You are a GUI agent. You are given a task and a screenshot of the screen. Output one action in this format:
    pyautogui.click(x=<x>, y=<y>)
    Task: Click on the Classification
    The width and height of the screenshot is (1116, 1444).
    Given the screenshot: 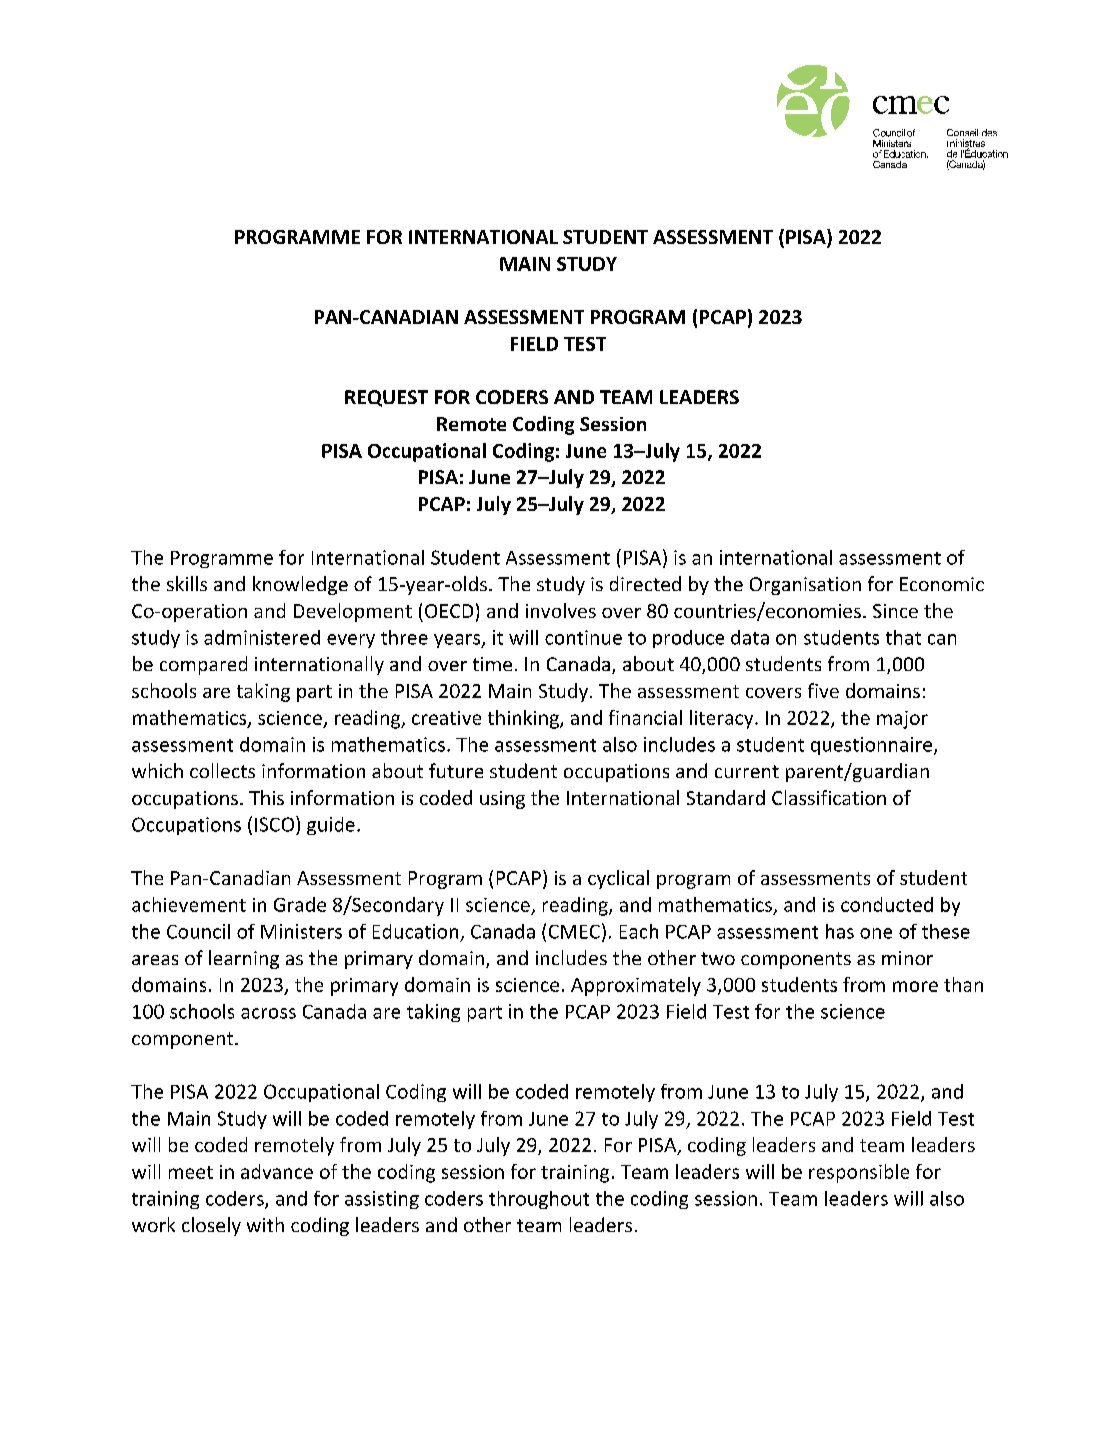 What is the action you would take?
    pyautogui.click(x=829, y=797)
